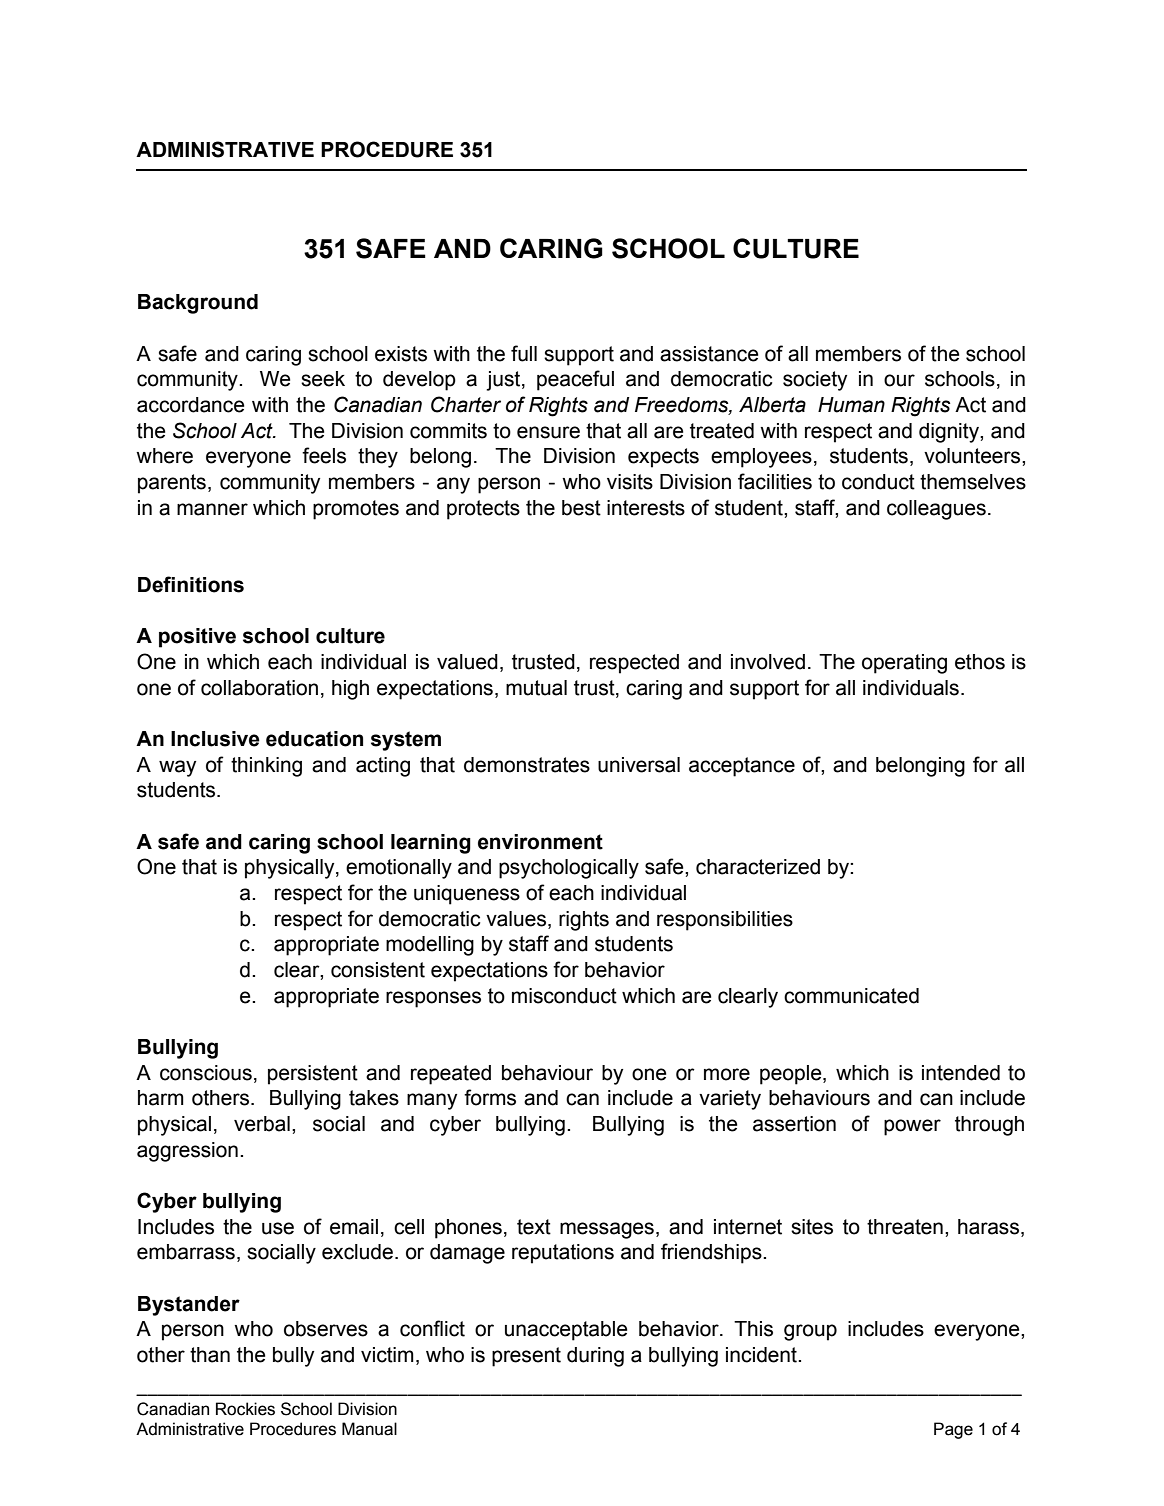 This image has width=1164, height=1506. Describe the element at coordinates (595, 1357) in the image. I see `during` at that location.
